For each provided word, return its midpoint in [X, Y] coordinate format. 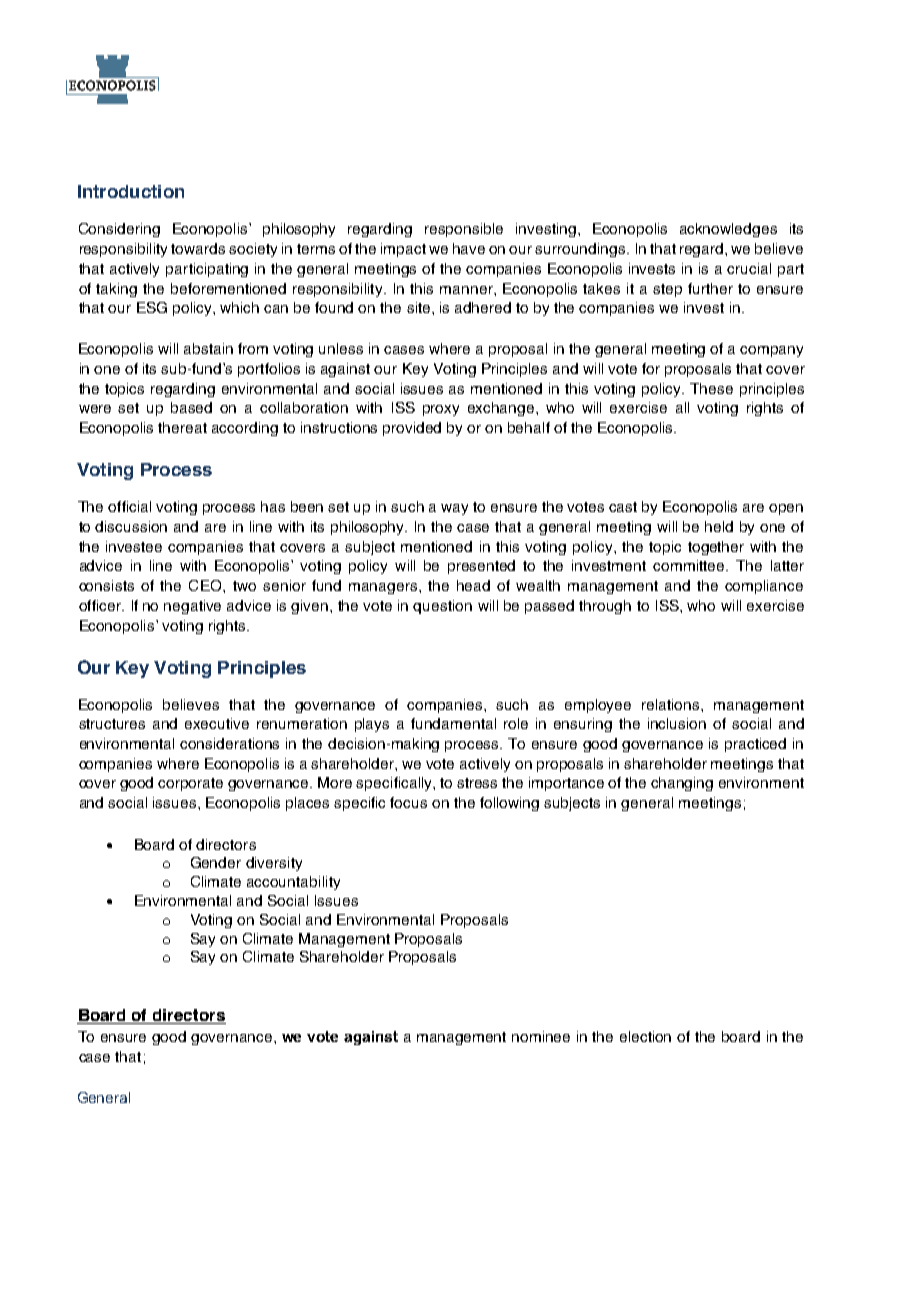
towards [198, 248]
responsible [464, 230]
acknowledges [728, 230]
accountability [293, 883]
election [645, 1036]
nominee [541, 1036]
